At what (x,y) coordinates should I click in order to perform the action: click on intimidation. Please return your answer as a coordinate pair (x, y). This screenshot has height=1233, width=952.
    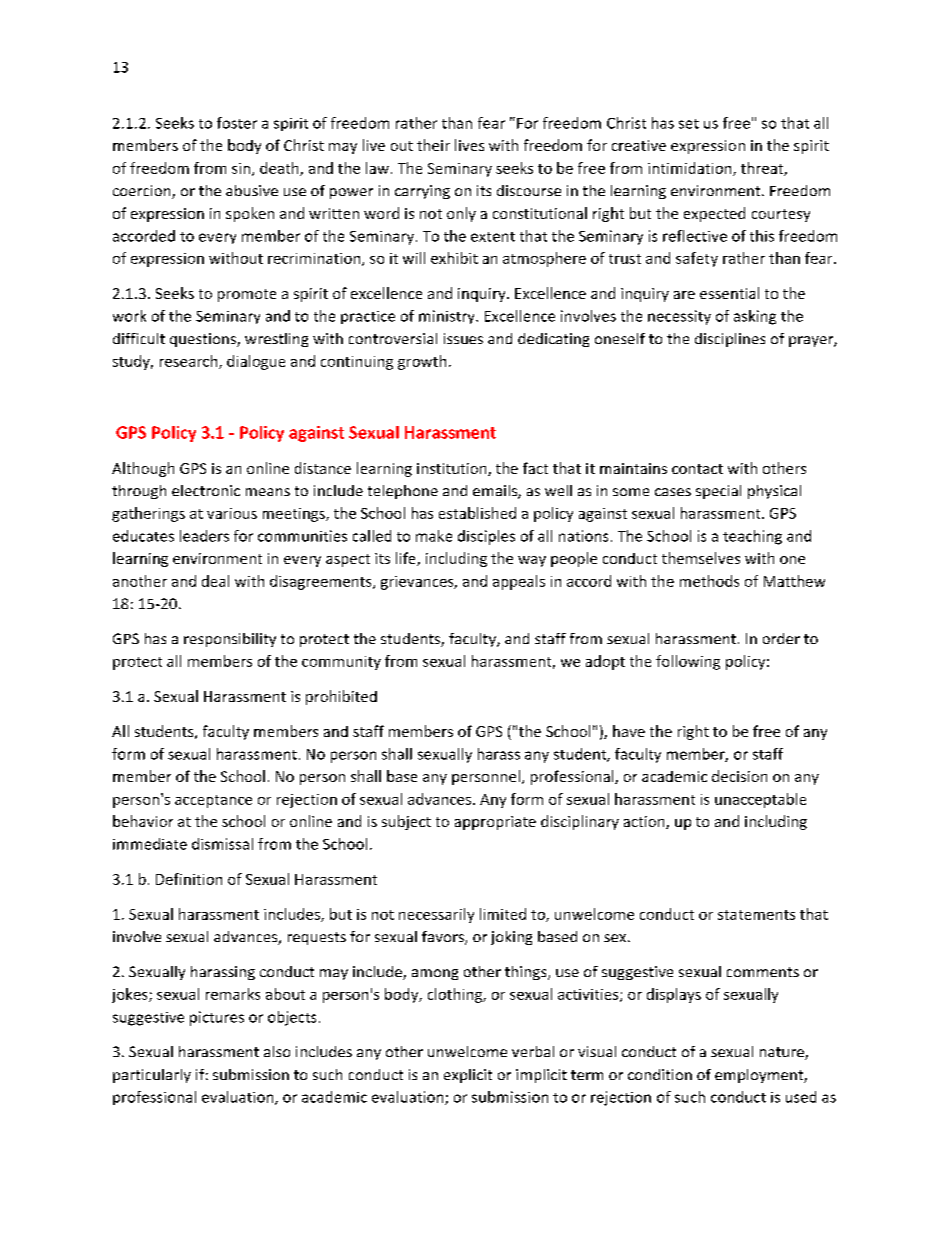
    Looking at the image, I should click on (691, 169).
